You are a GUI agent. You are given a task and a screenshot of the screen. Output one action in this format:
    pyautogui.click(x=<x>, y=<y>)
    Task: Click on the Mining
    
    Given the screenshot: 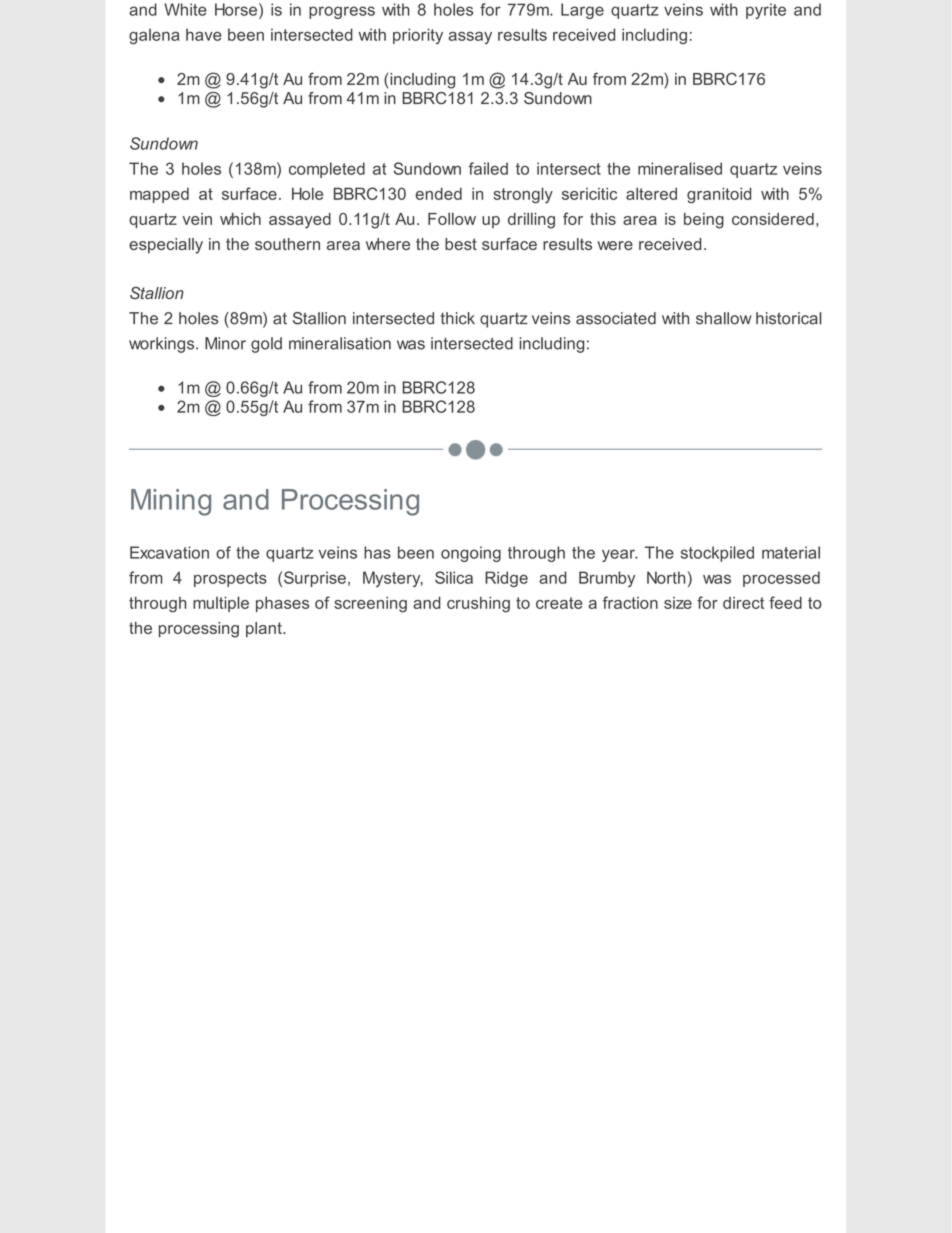 What is the action you would take?
    pyautogui.click(x=171, y=502)
